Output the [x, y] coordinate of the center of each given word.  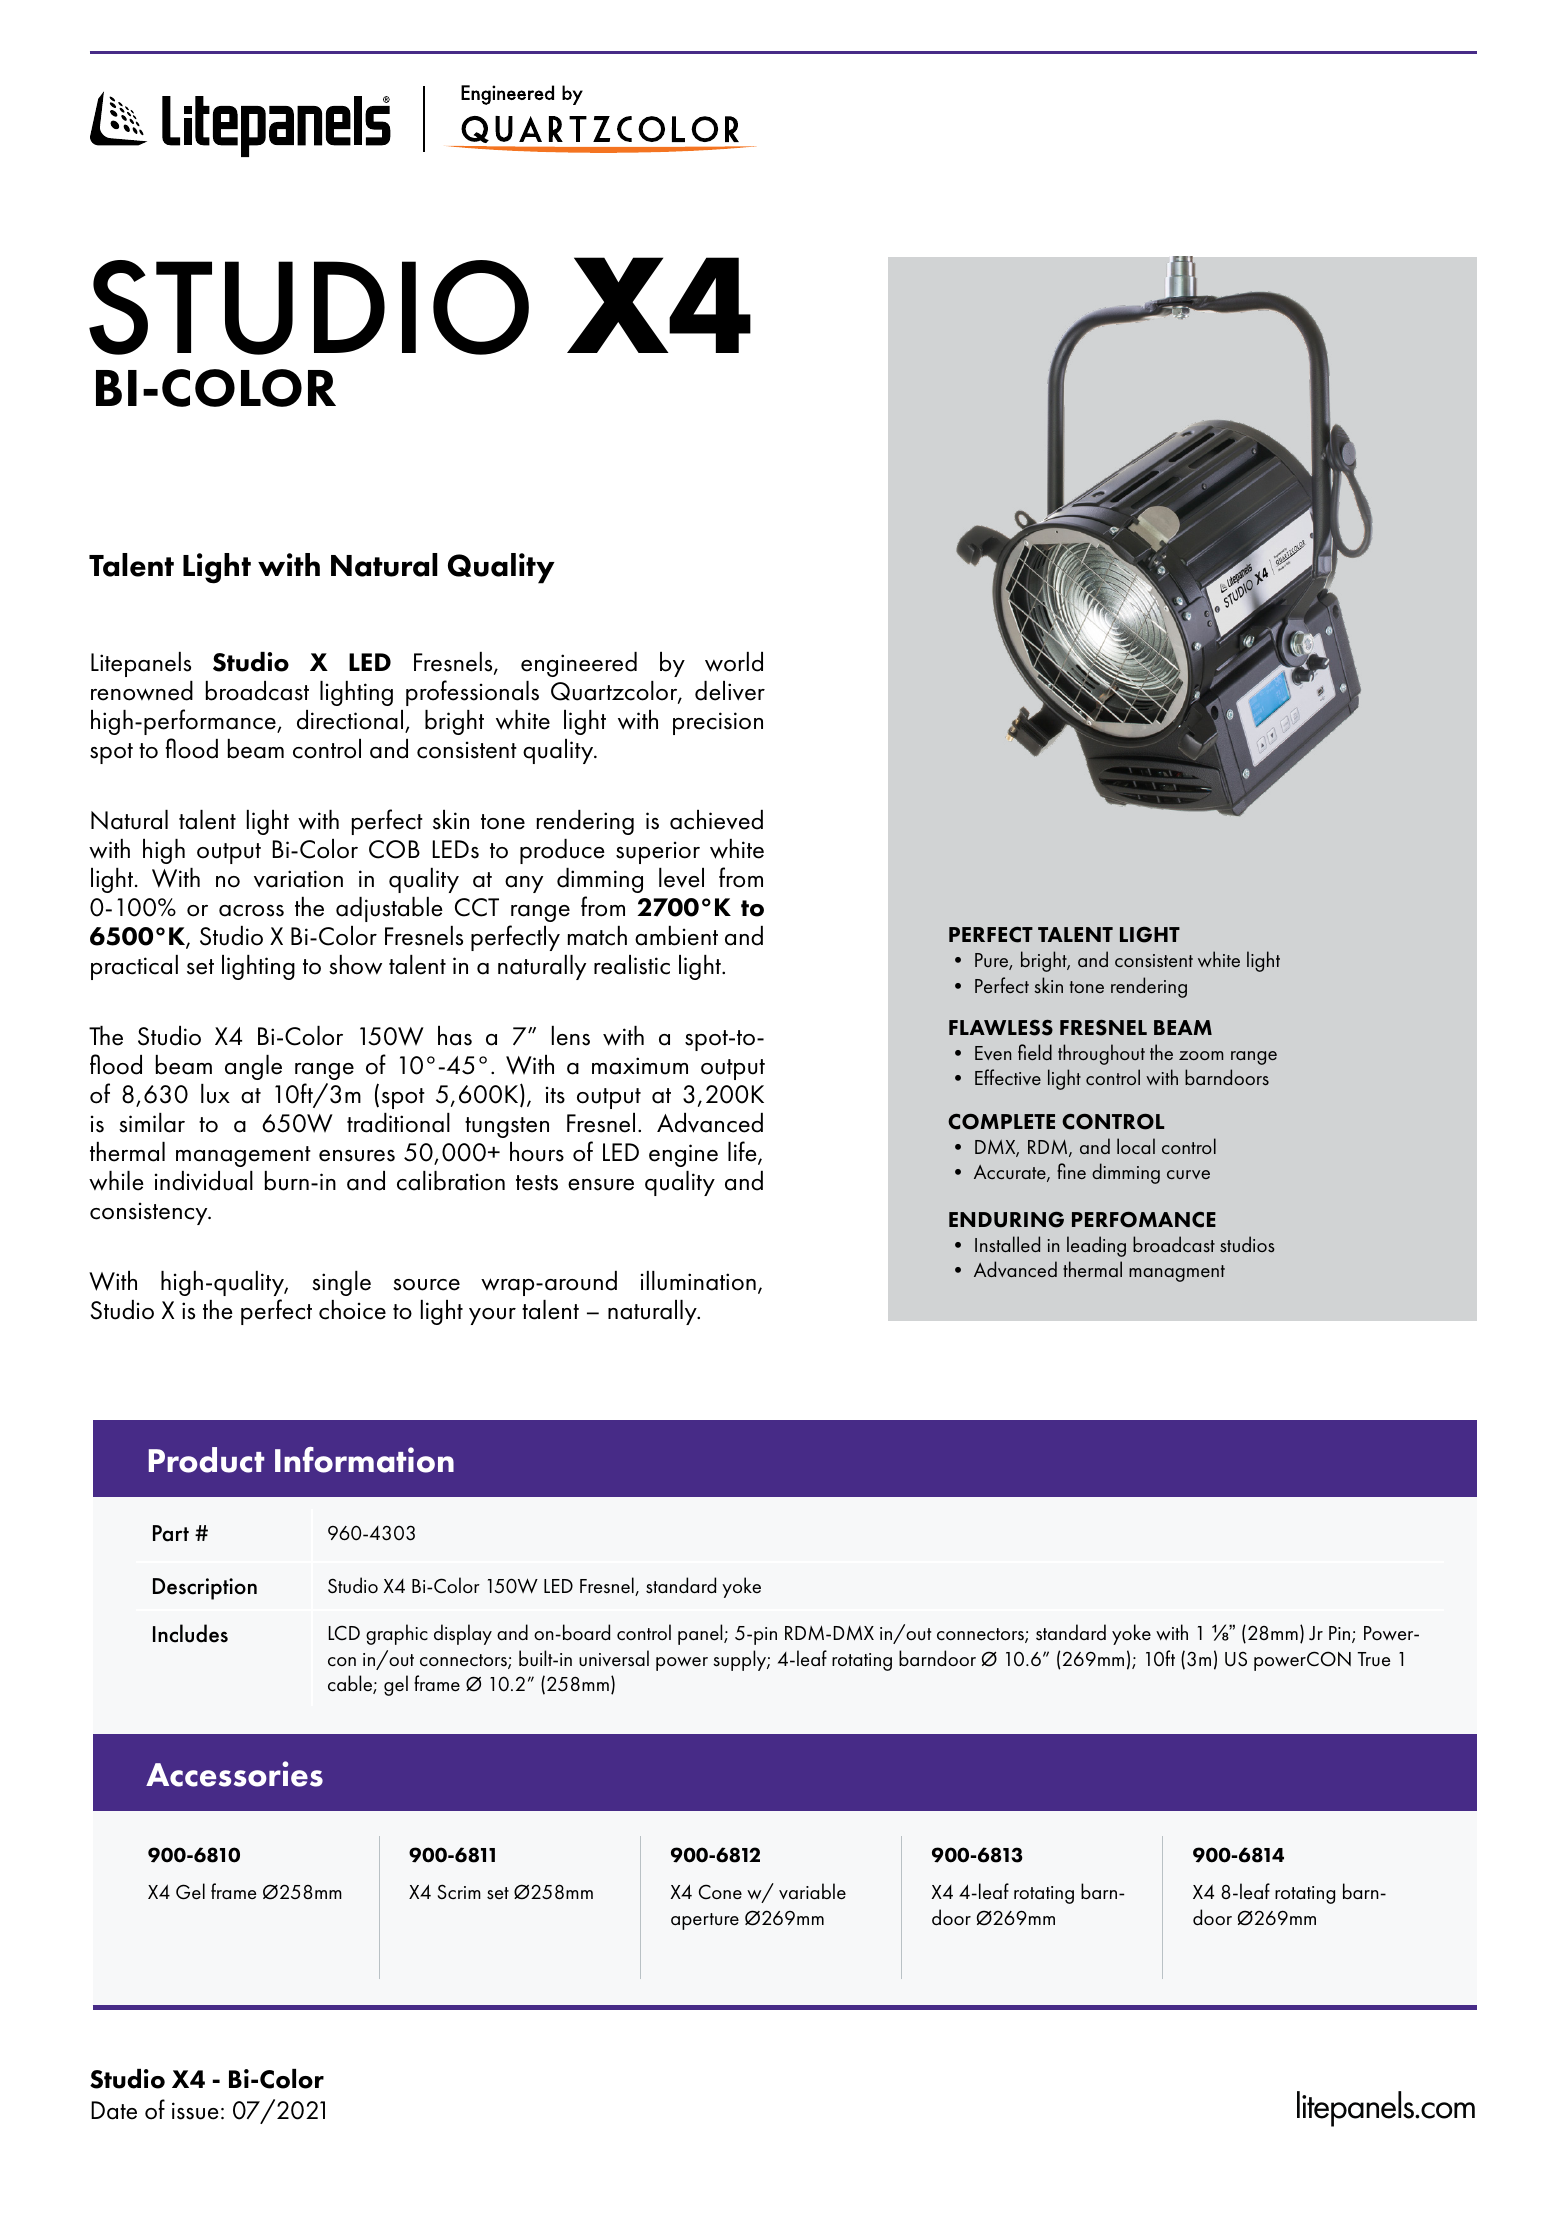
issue [195, 2111]
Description [205, 1589]
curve [1188, 1174]
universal [614, 1658]
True [1373, 1659]
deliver [730, 691]
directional [351, 721]
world [734, 662]
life [743, 1152]
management [243, 1156]
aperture [705, 1921]
